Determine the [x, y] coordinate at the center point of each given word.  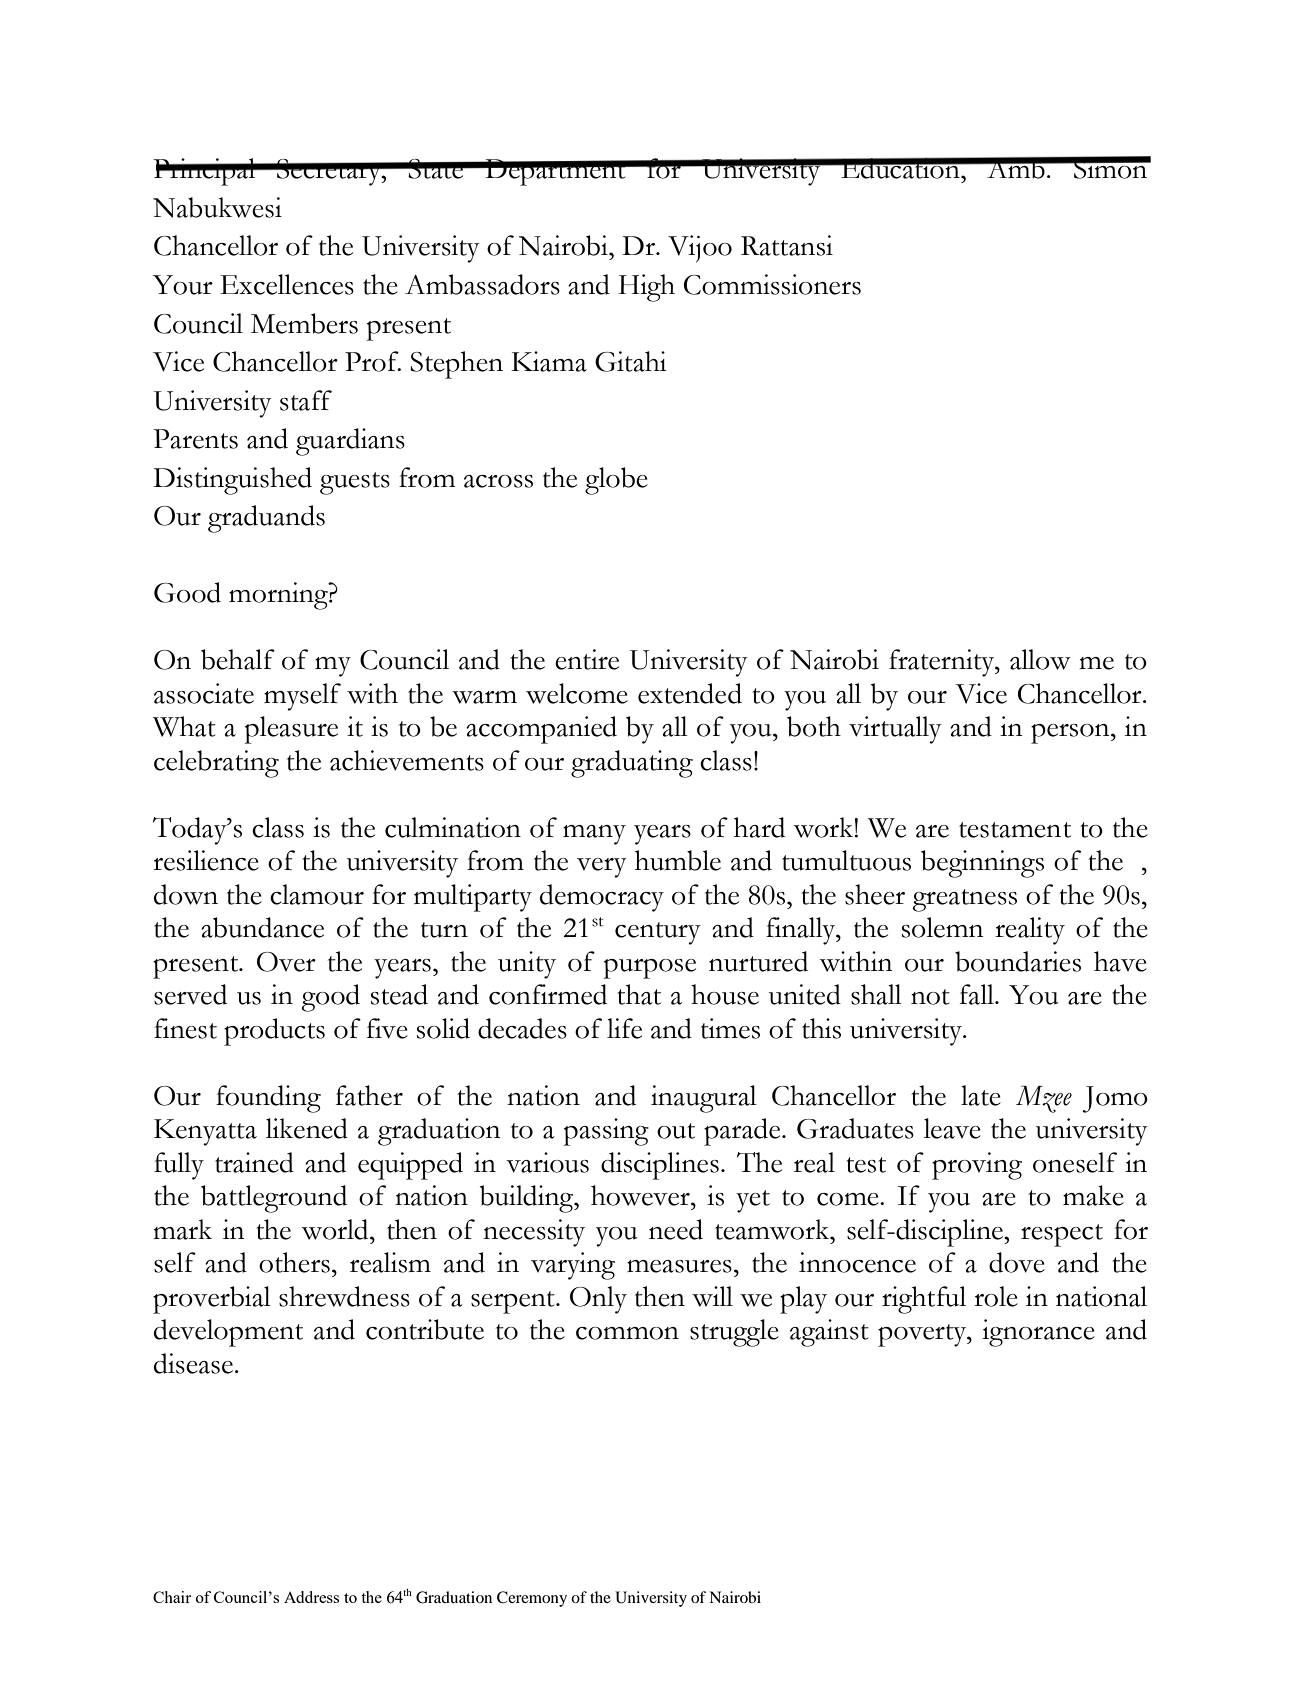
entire [587, 659]
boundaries [1018, 961]
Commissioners [772, 284]
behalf [238, 659]
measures [679, 1266]
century [658, 933]
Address [311, 1597]
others [294, 1262]
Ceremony [532, 1599]
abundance [262, 927]
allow [1040, 659]
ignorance [1038, 1333]
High [646, 288]
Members [304, 323]
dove [1017, 1262]
